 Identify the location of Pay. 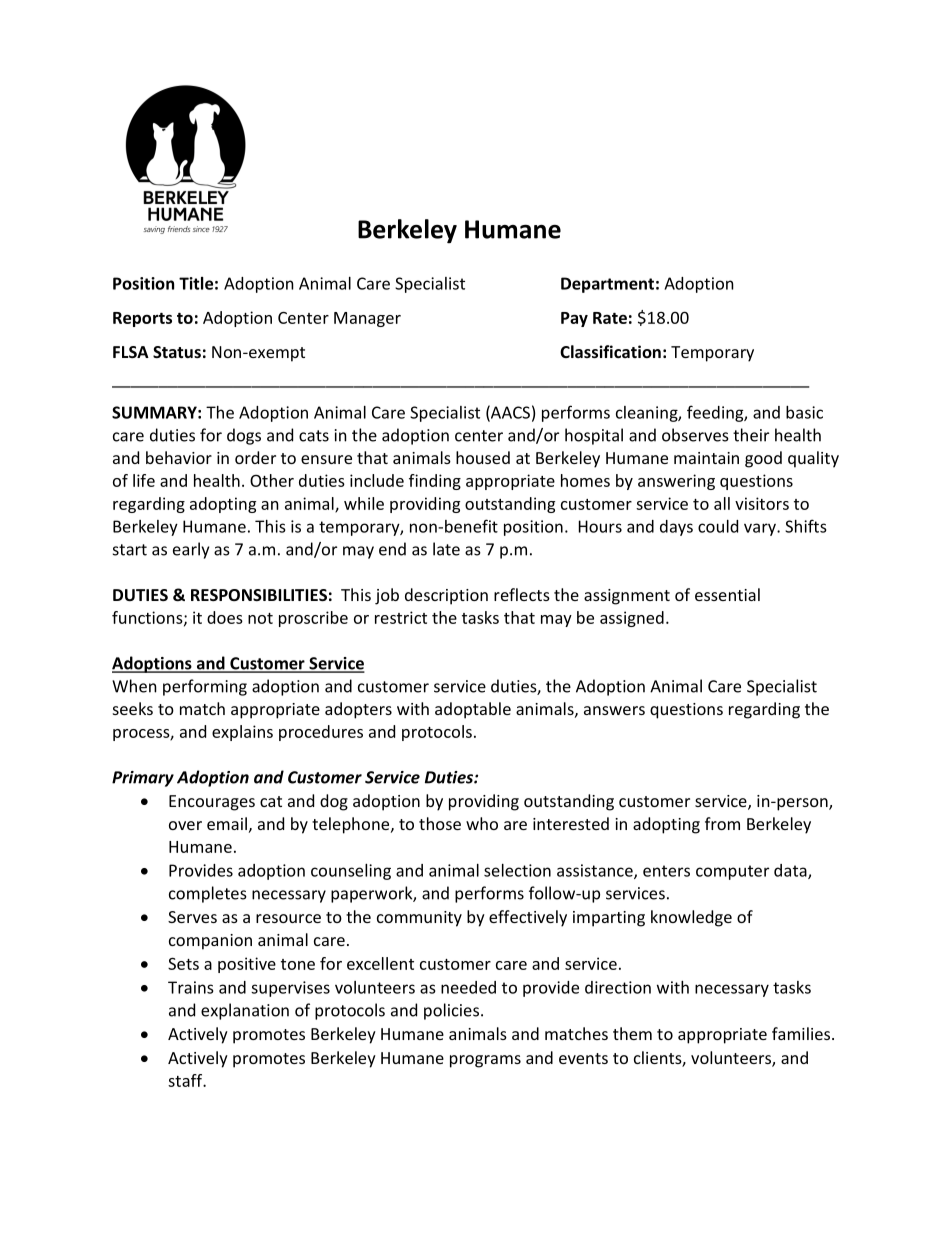
(574, 319).
